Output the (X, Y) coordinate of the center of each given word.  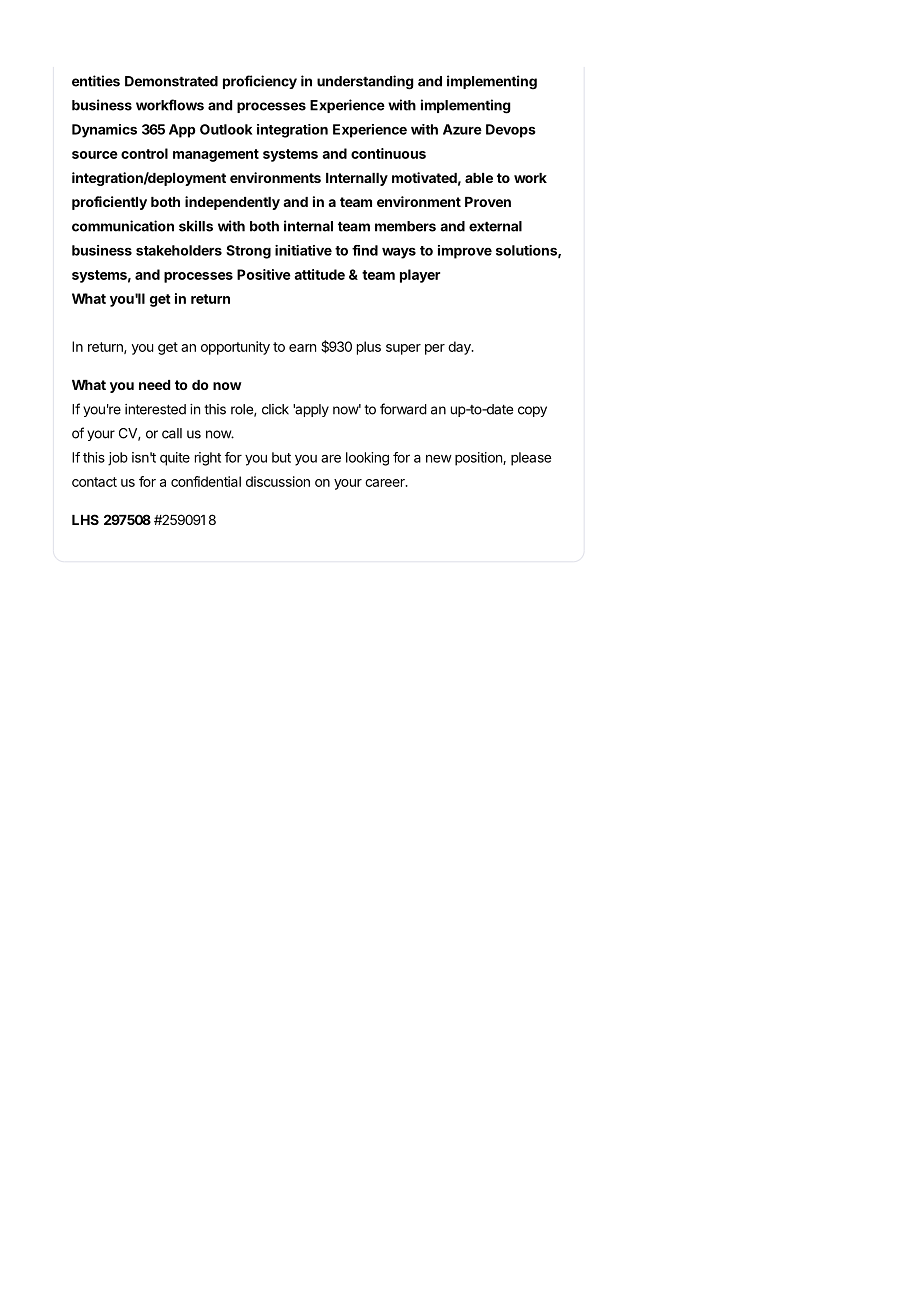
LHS (85, 519)
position (479, 459)
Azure (462, 129)
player (420, 276)
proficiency (260, 82)
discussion (278, 481)
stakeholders (179, 250)
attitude (319, 274)
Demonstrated (171, 81)
